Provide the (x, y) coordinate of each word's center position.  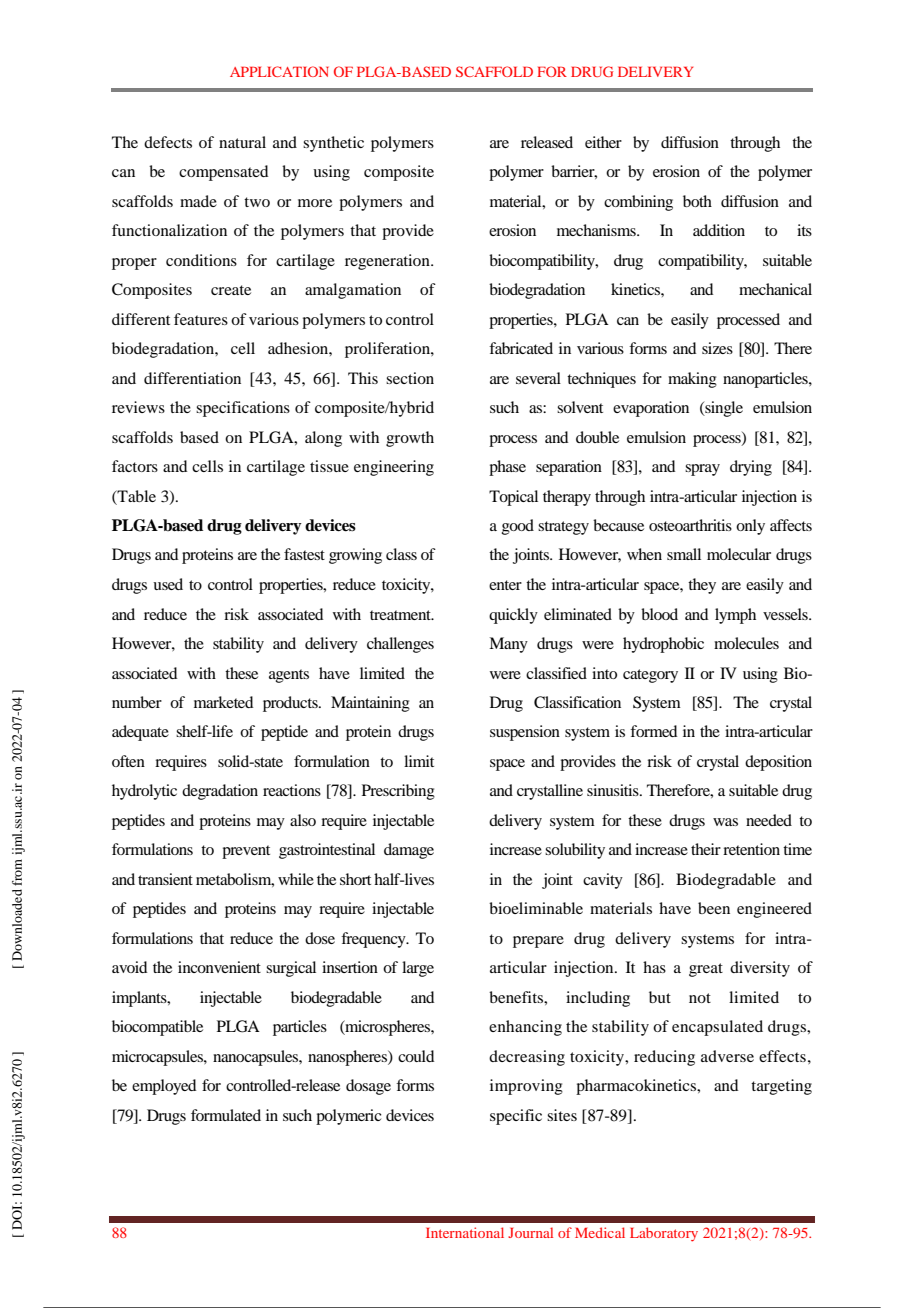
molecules (746, 643)
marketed (223, 702)
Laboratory (664, 1234)
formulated (226, 1115)
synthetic (333, 144)
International (465, 1232)
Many (508, 645)
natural (242, 142)
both (697, 201)
